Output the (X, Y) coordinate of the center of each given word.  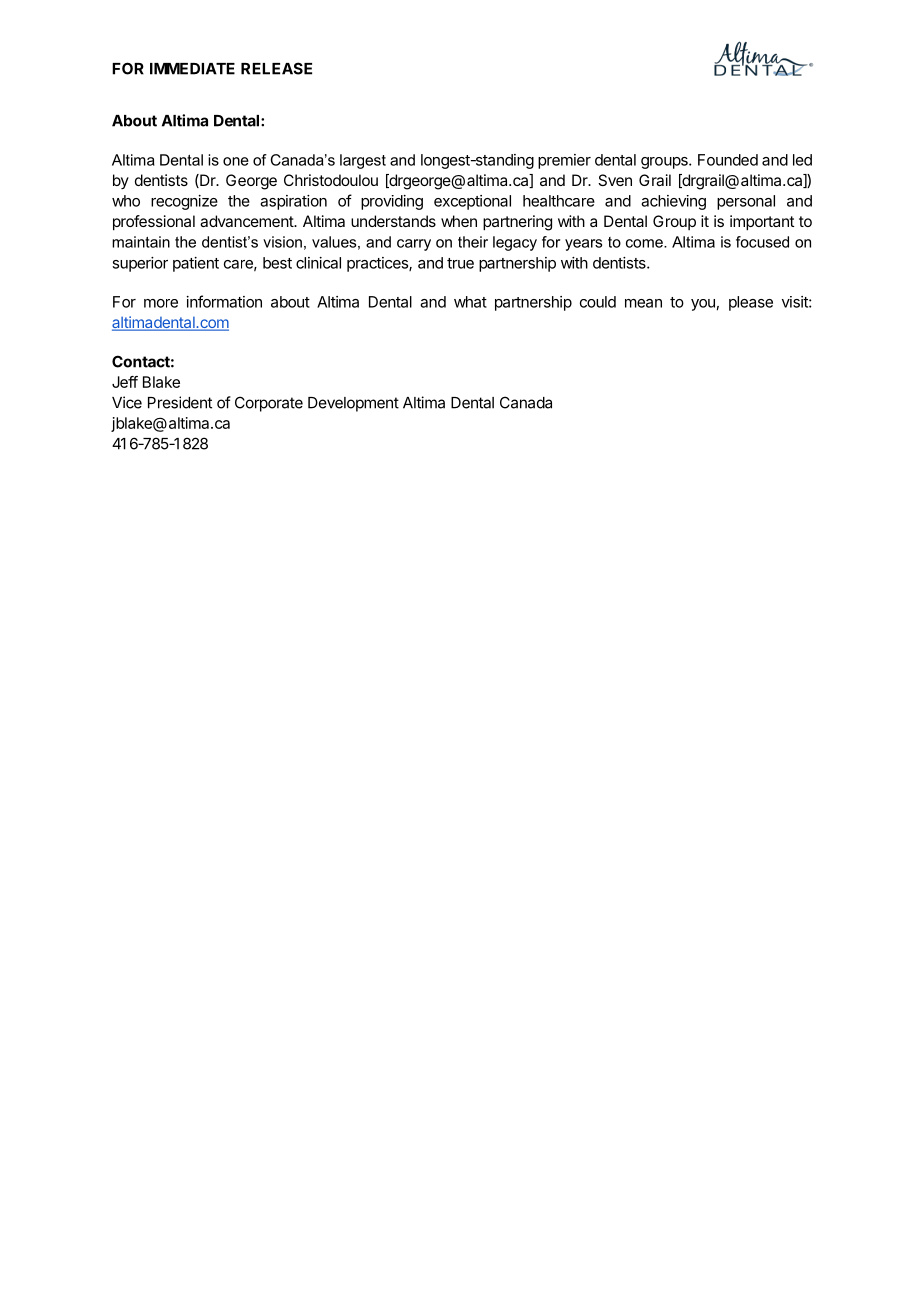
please (751, 303)
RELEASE (276, 68)
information (224, 301)
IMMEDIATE (192, 69)
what (470, 302)
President (180, 402)
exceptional (472, 202)
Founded (728, 160)
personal (746, 202)
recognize (184, 202)
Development (353, 404)
